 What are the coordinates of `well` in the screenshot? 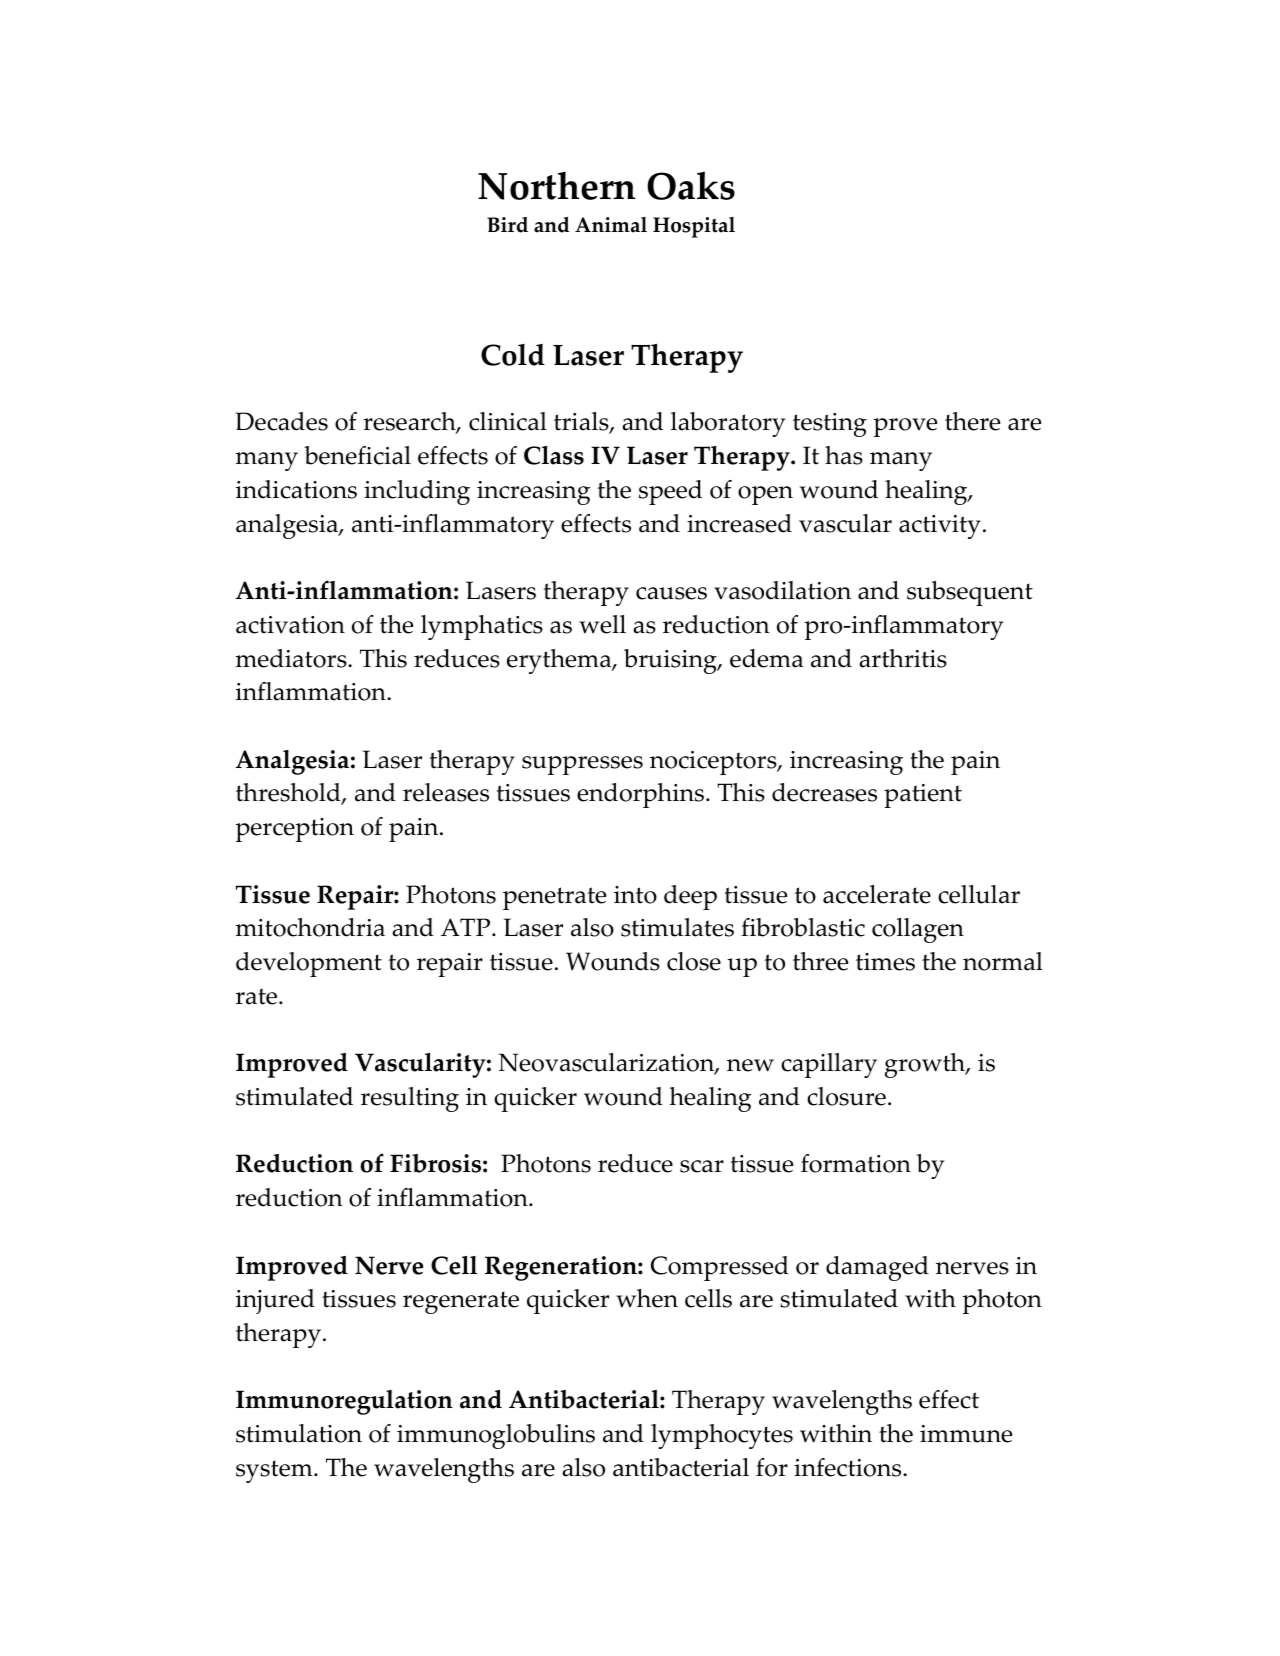 It's located at (602, 624).
